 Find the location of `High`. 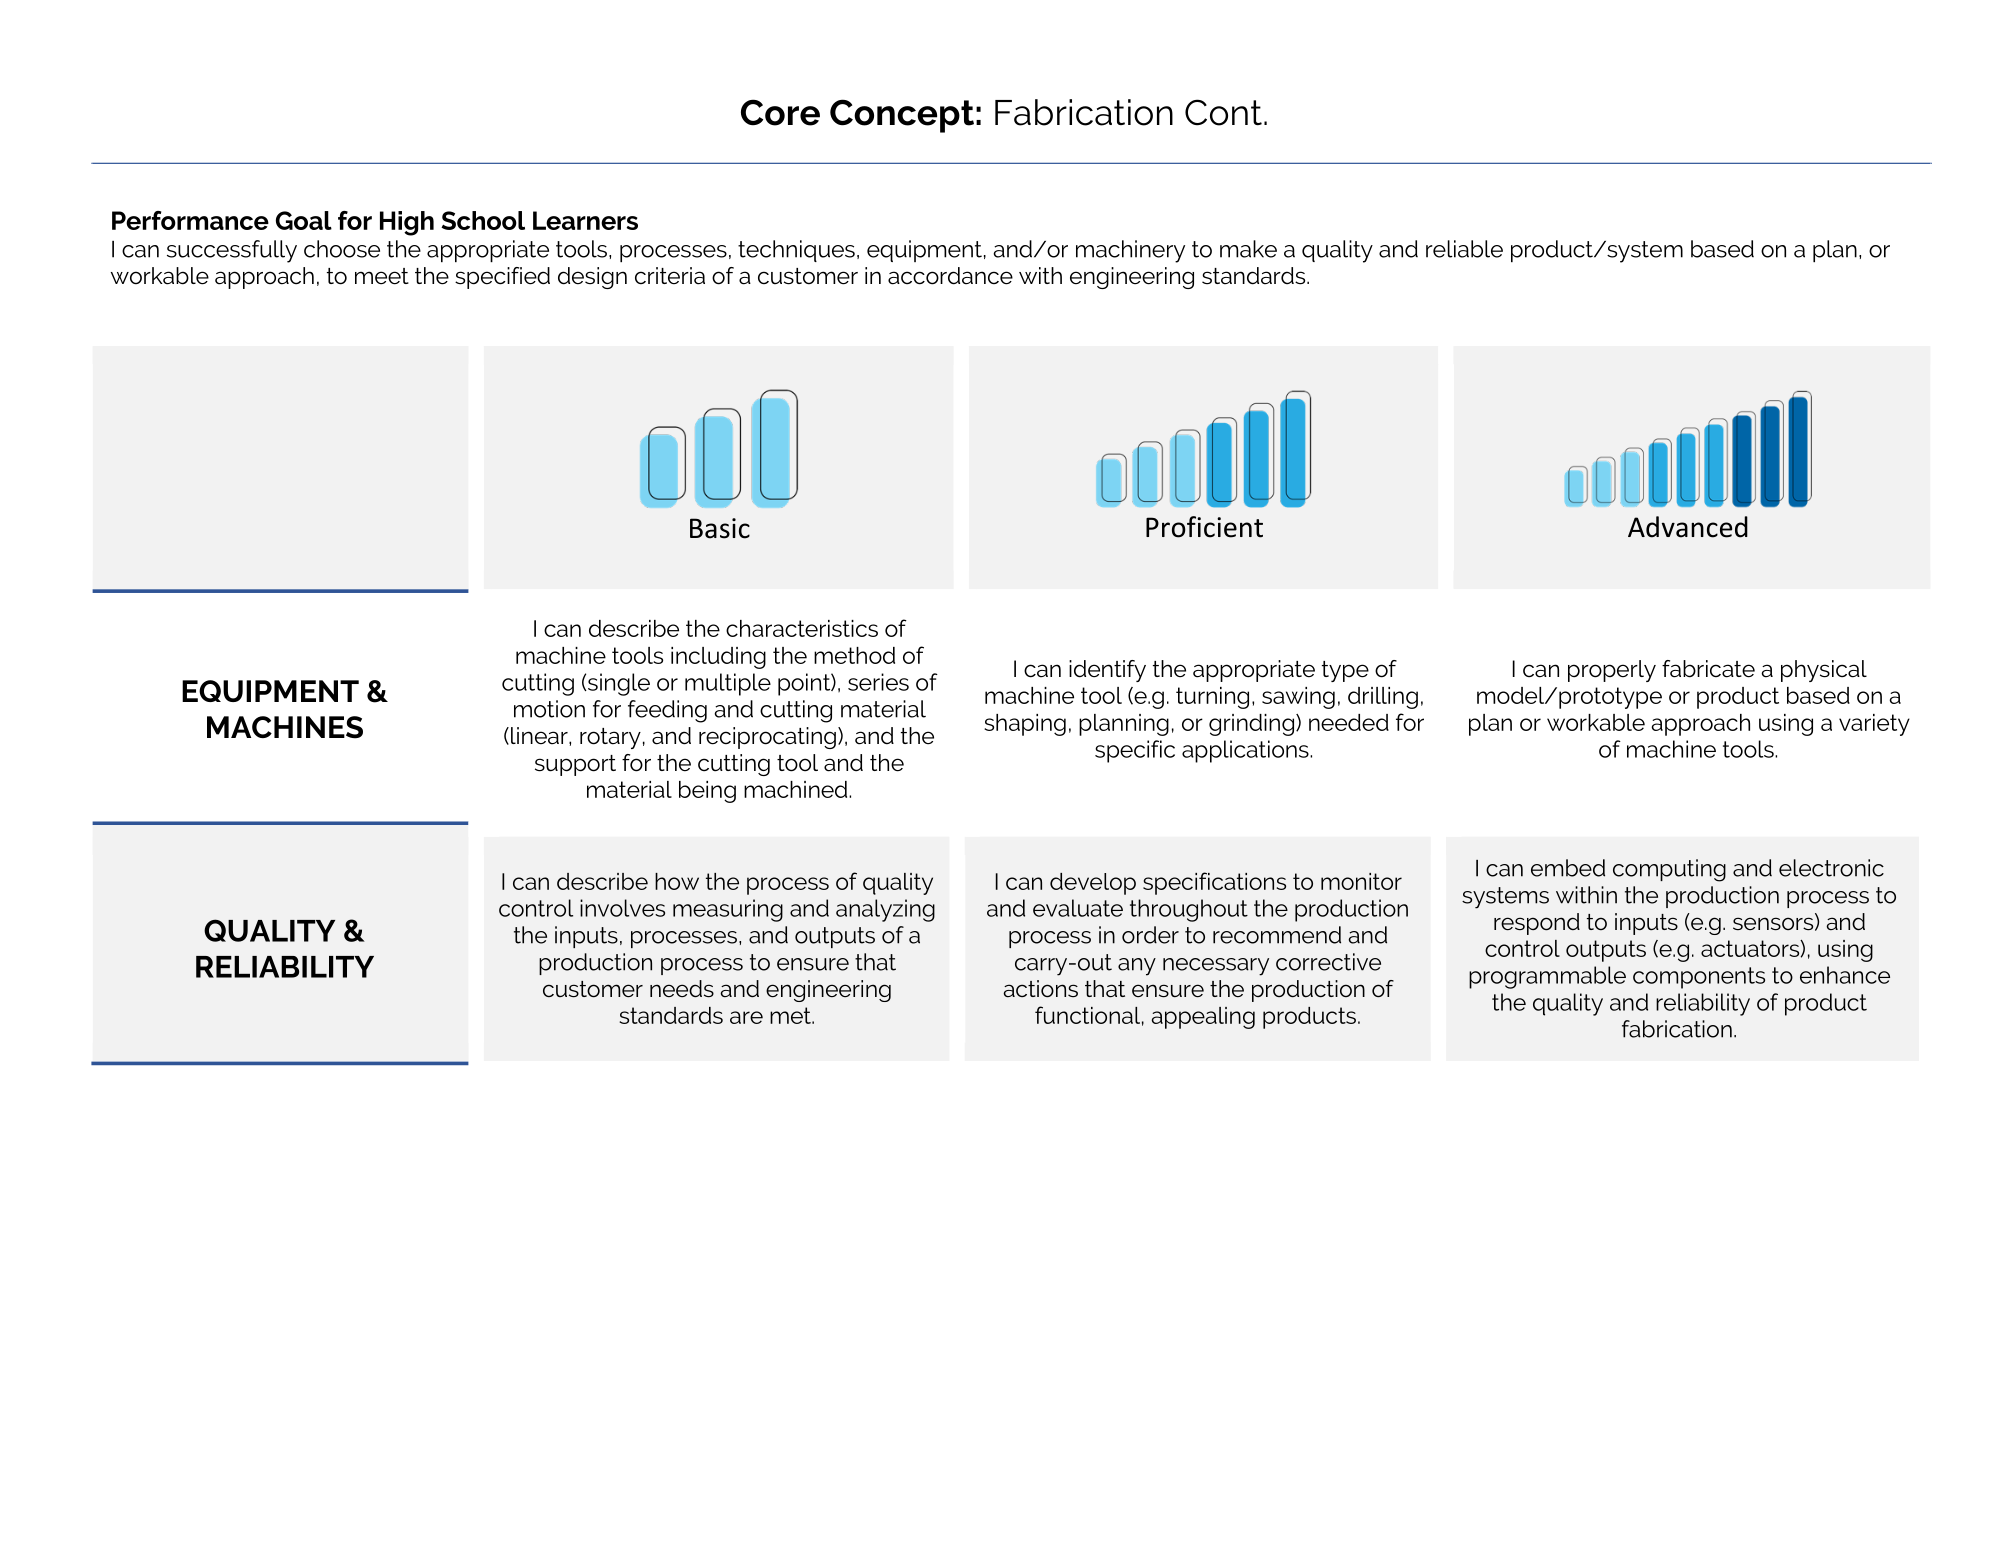

High is located at coordinates (407, 223).
